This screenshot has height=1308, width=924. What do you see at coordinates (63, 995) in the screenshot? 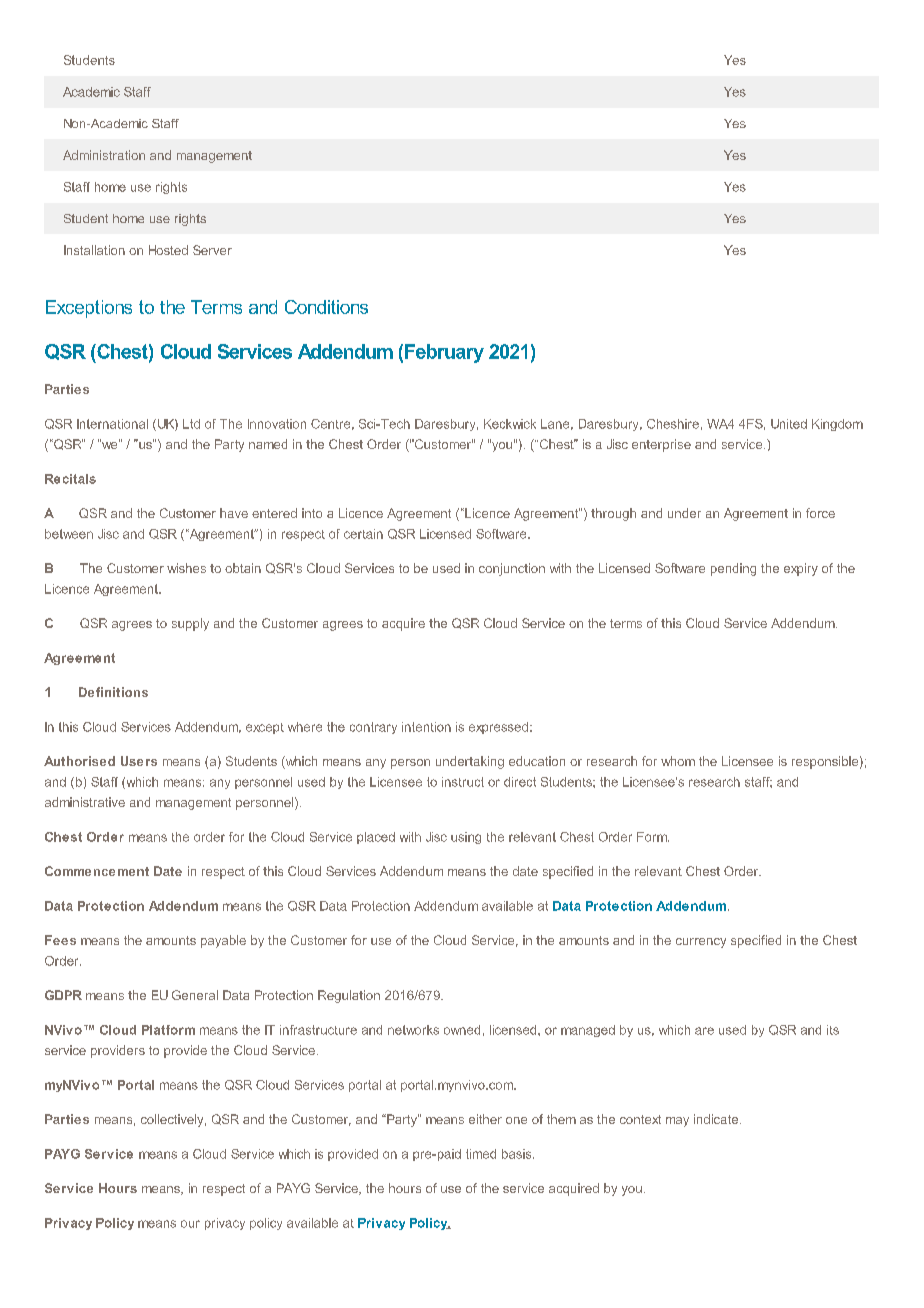
I see `GDPR` at bounding box center [63, 995].
